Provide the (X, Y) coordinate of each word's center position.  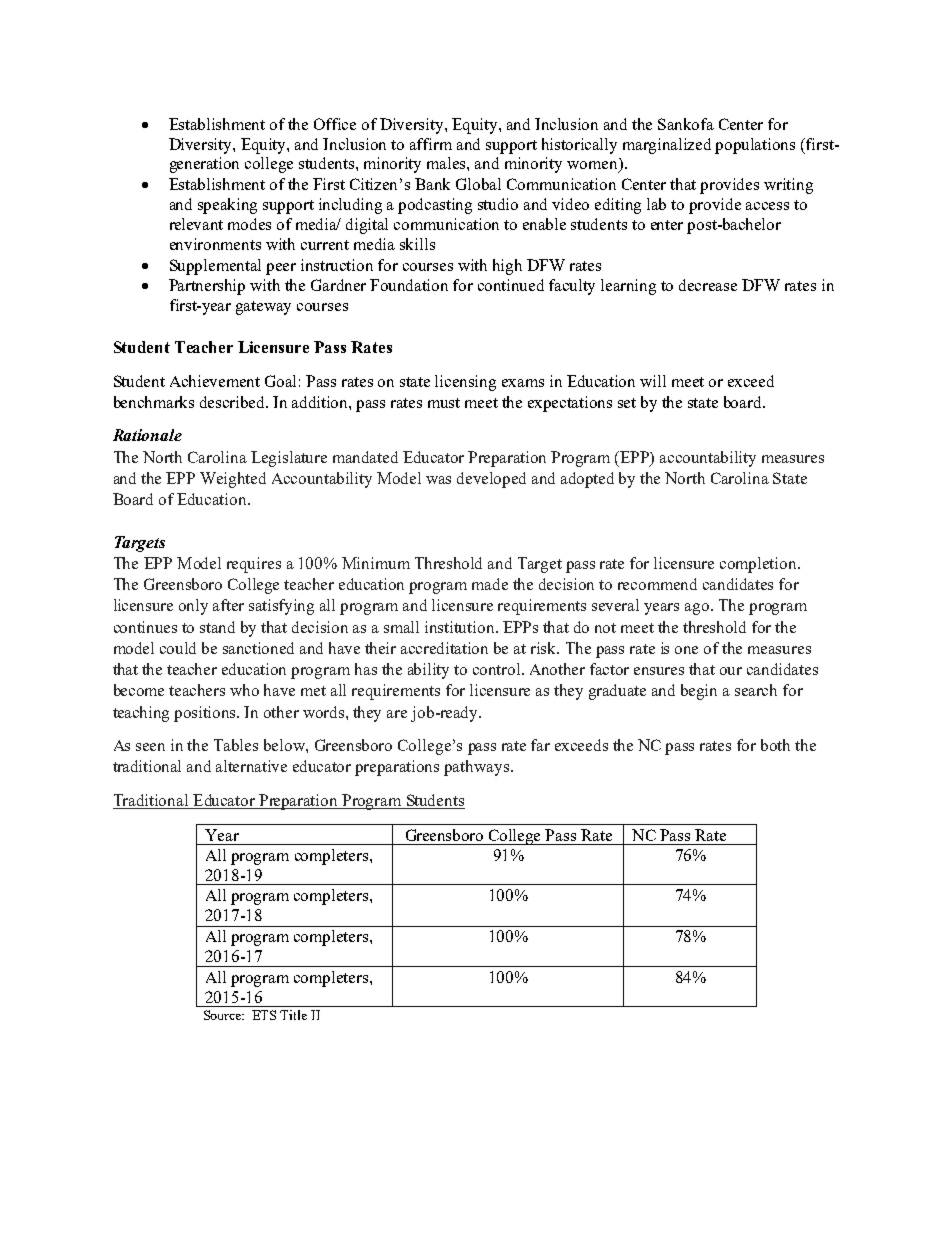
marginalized (667, 146)
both (775, 745)
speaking (227, 206)
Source (224, 1015)
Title (293, 1015)
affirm (431, 144)
